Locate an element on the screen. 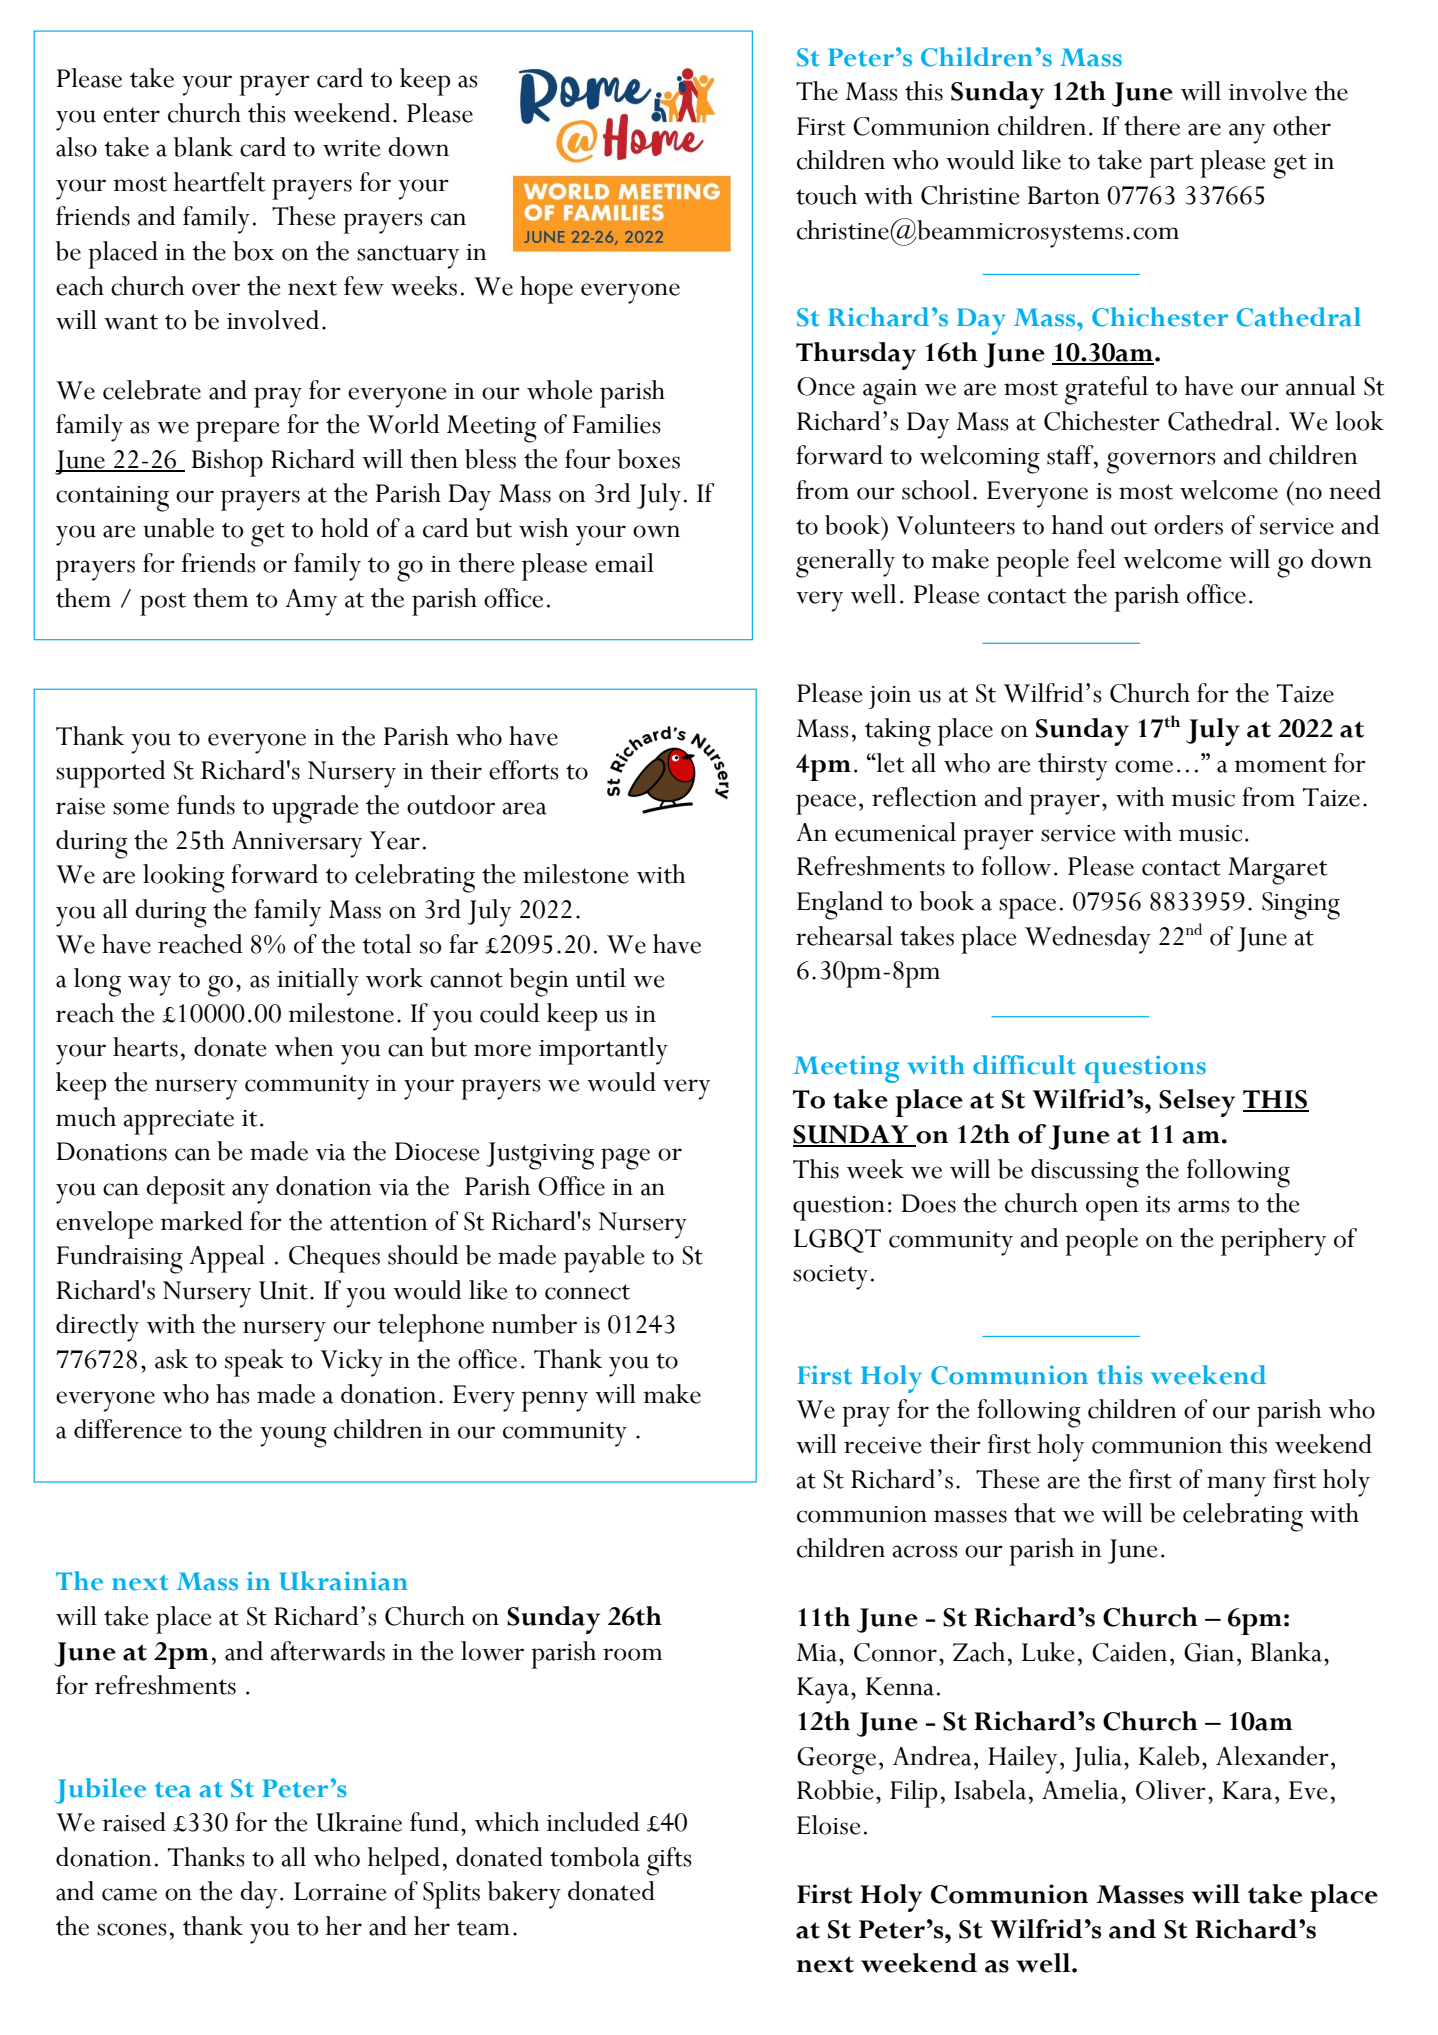  importantly is located at coordinates (603, 1051).
